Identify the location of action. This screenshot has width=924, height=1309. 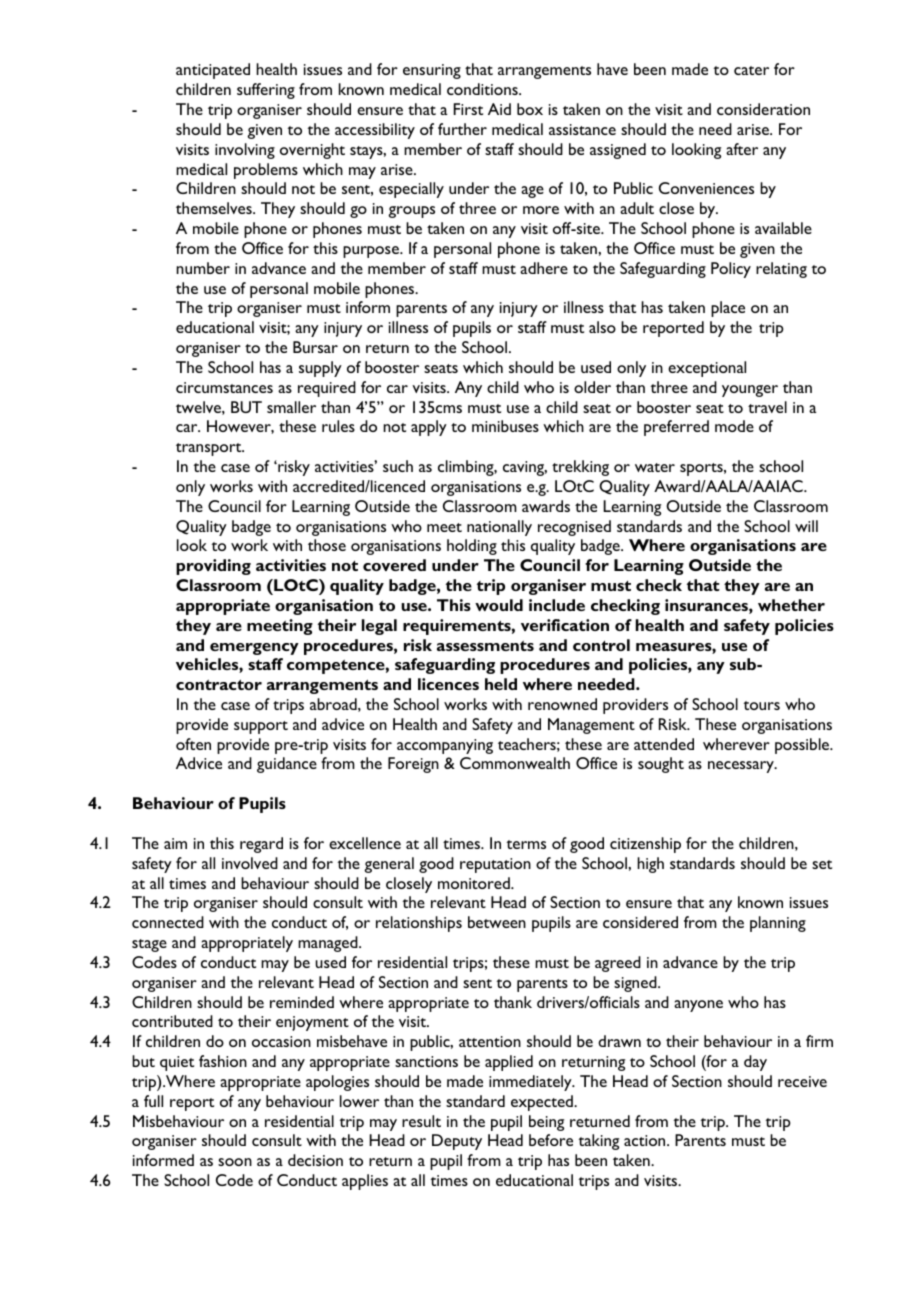
(646, 1140).
